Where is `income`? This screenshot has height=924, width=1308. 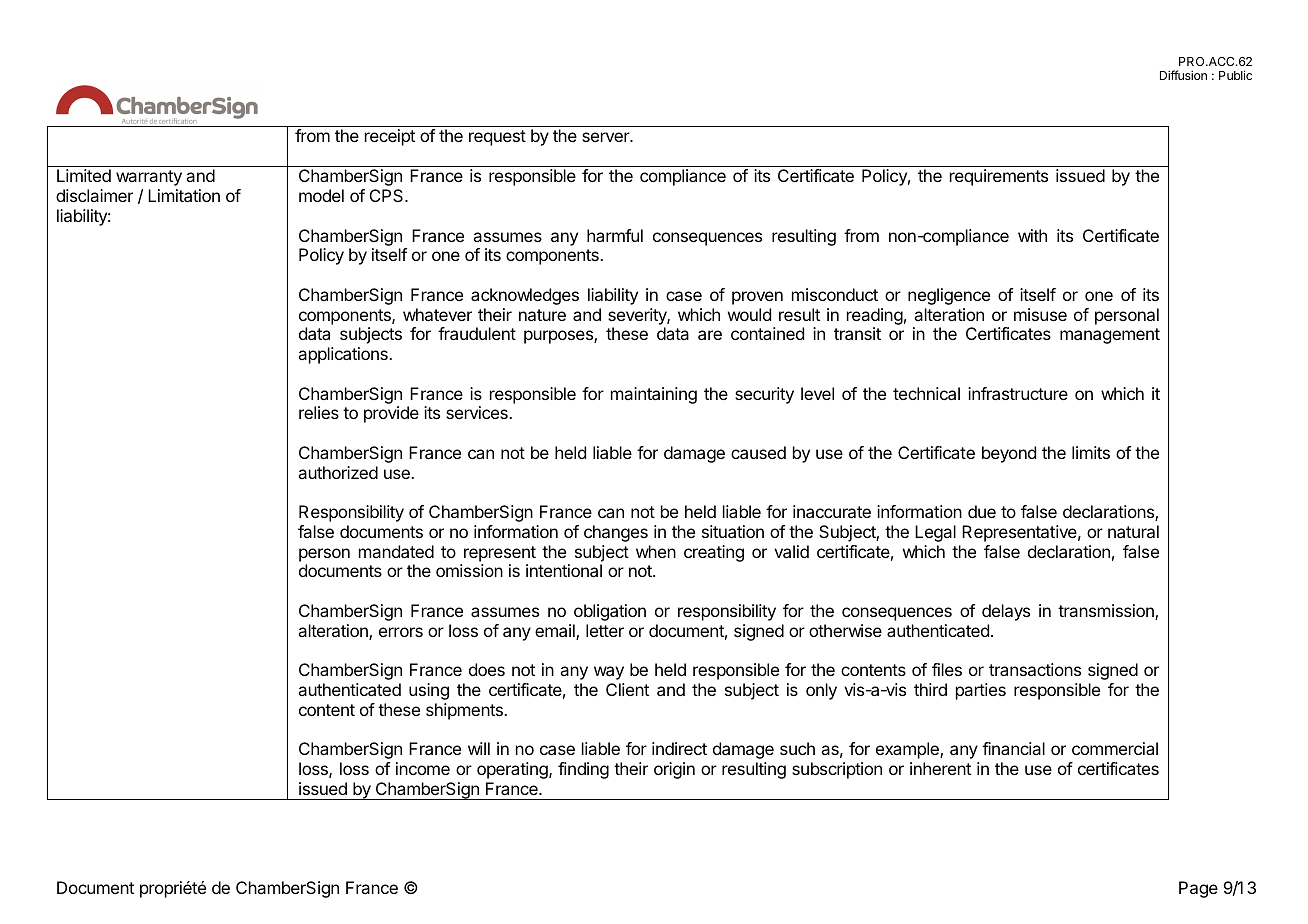 income is located at coordinates (423, 768).
